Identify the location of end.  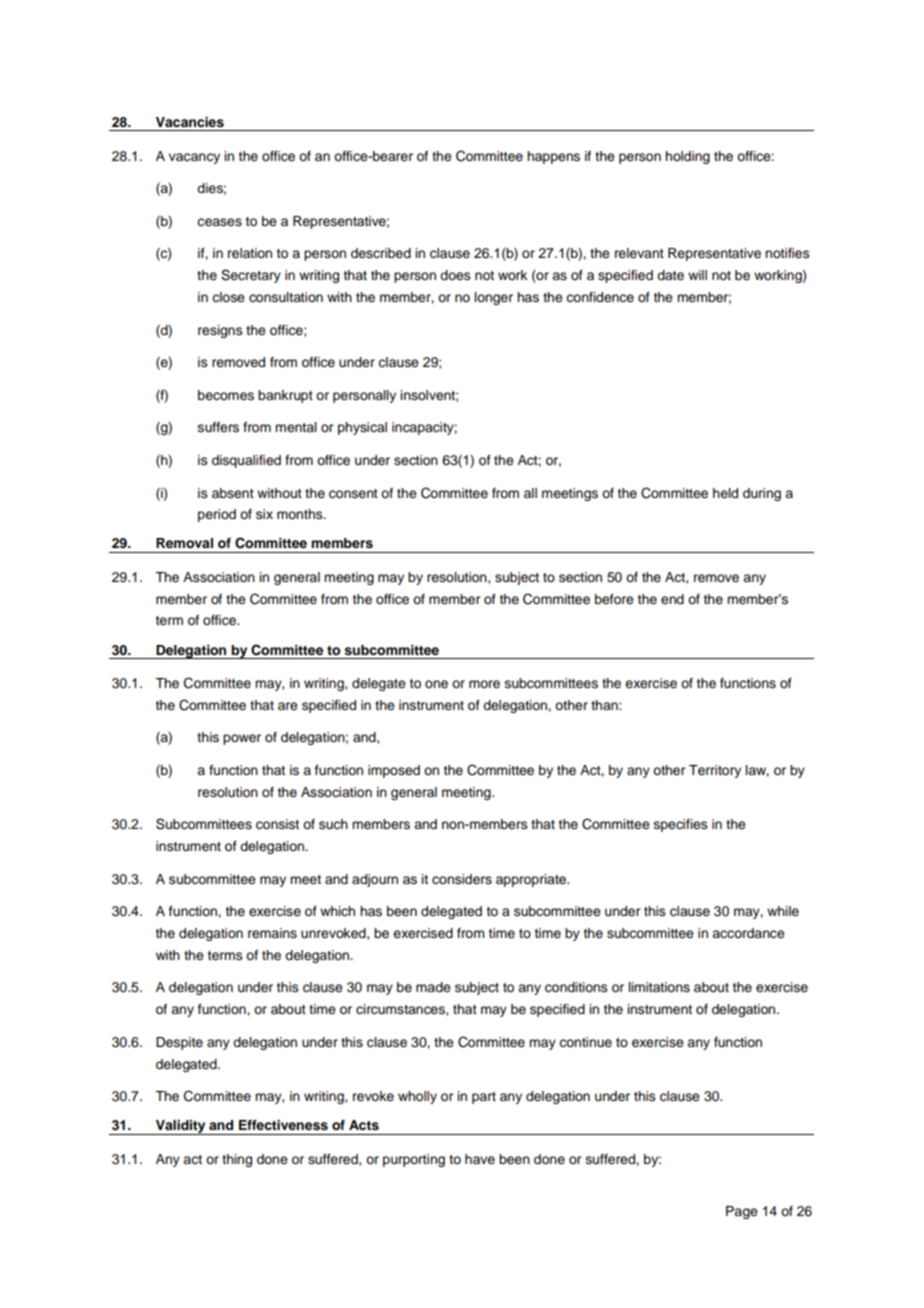
(672, 599).
